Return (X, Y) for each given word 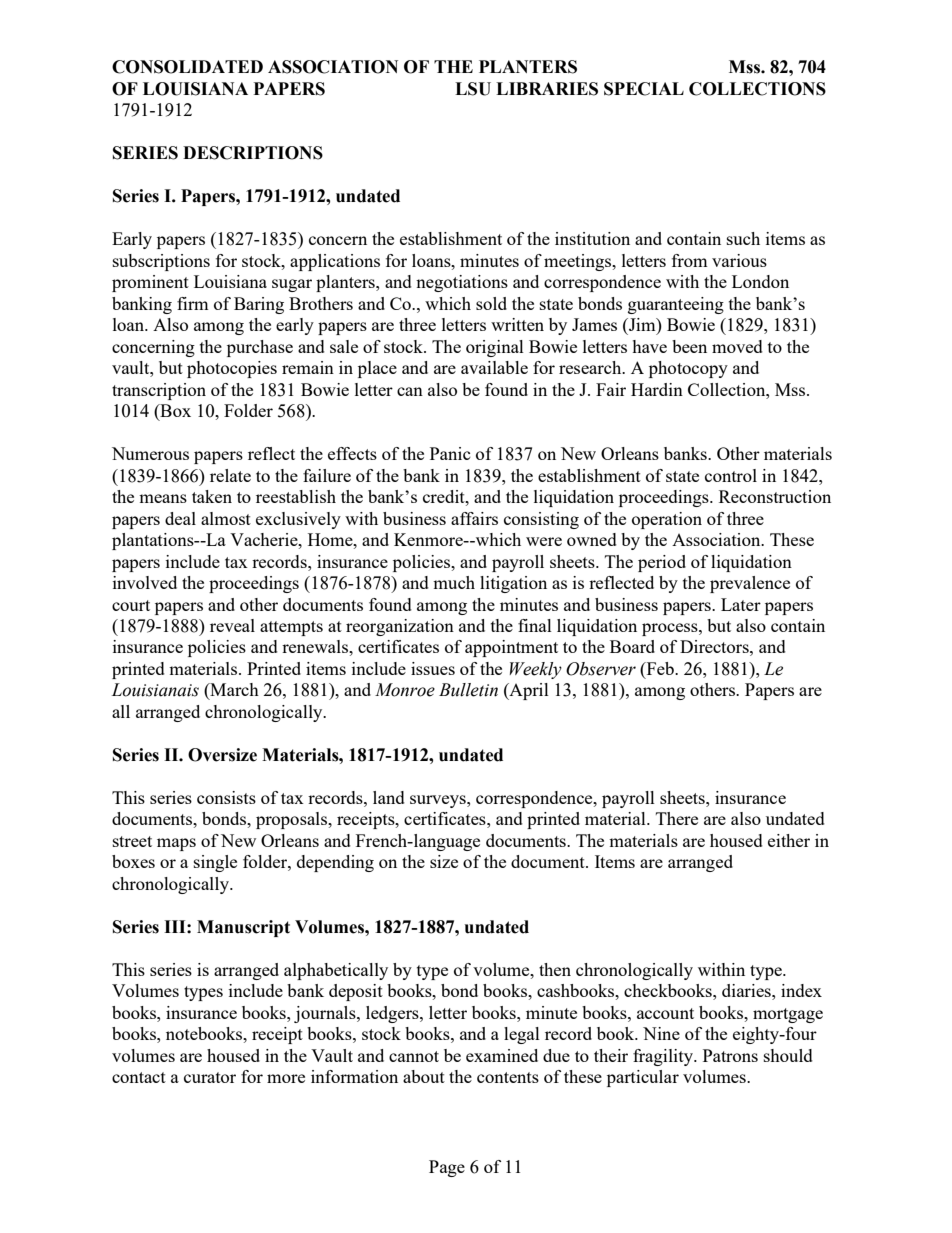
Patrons (730, 1055)
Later (741, 604)
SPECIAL (644, 89)
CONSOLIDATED (187, 67)
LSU (473, 89)
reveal (232, 625)
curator (210, 1077)
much (454, 582)
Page (447, 1168)
